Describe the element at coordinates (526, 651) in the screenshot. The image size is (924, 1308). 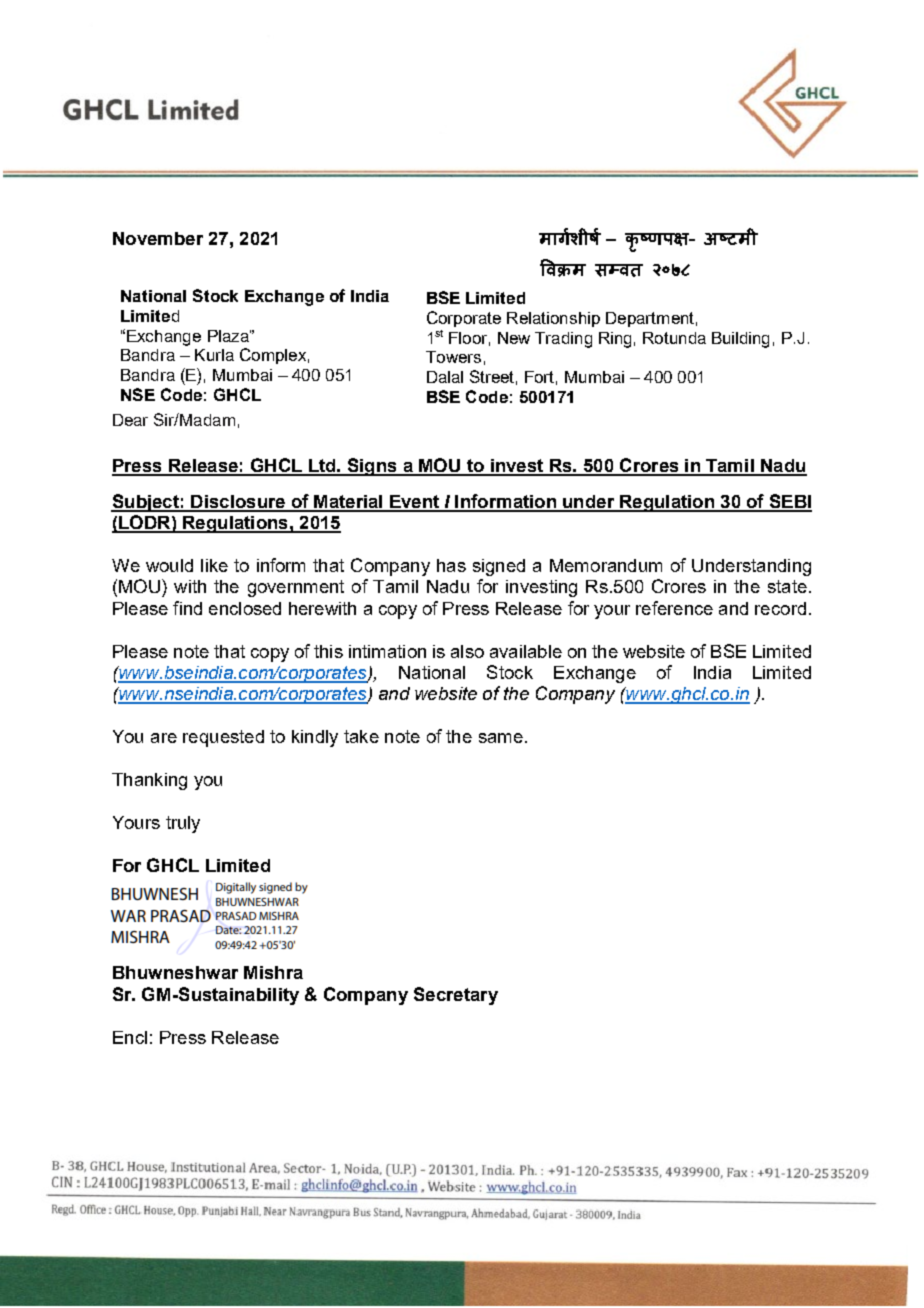
I see `available` at that location.
